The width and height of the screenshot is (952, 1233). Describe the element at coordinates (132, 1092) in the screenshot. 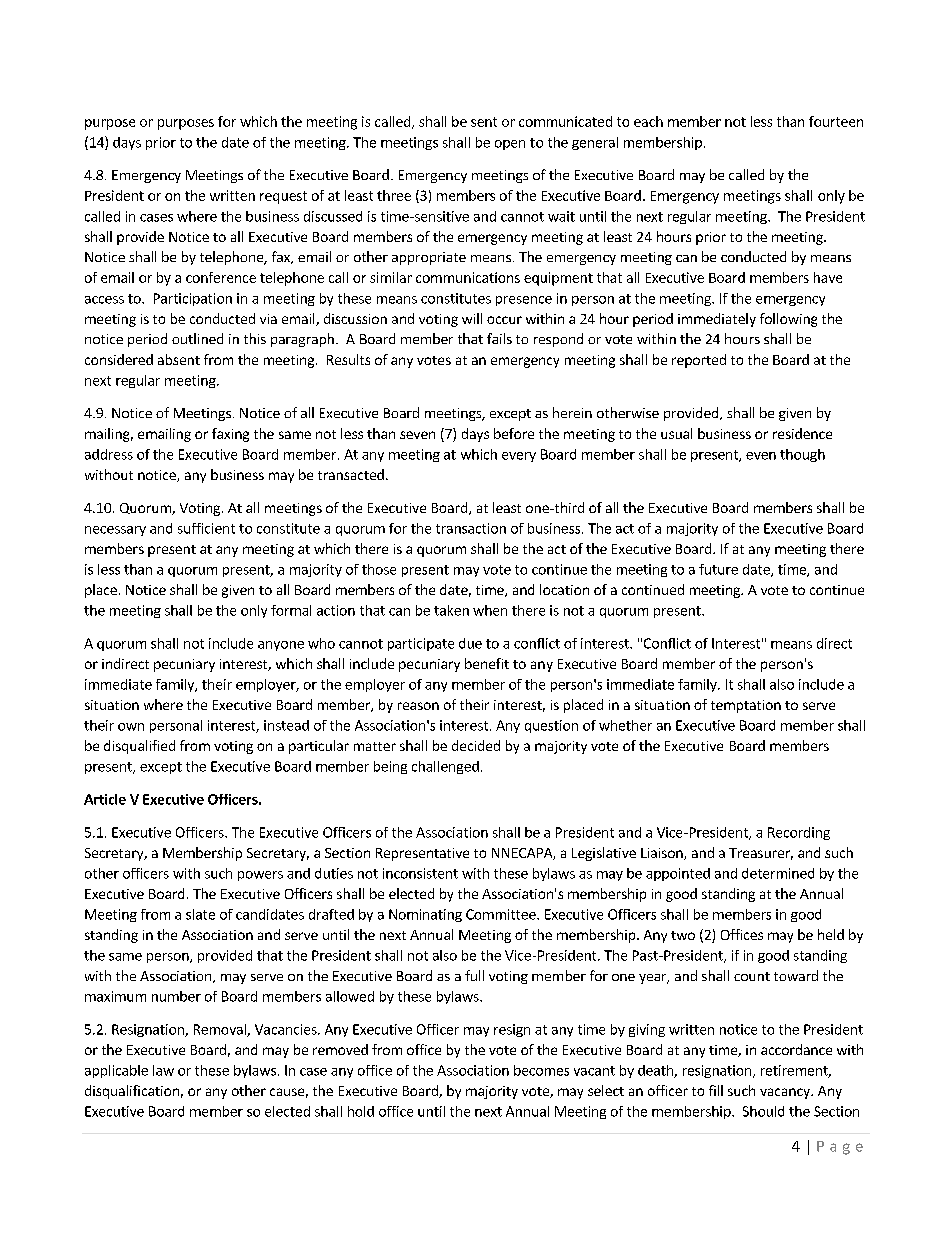

I see `disqualification` at that location.
